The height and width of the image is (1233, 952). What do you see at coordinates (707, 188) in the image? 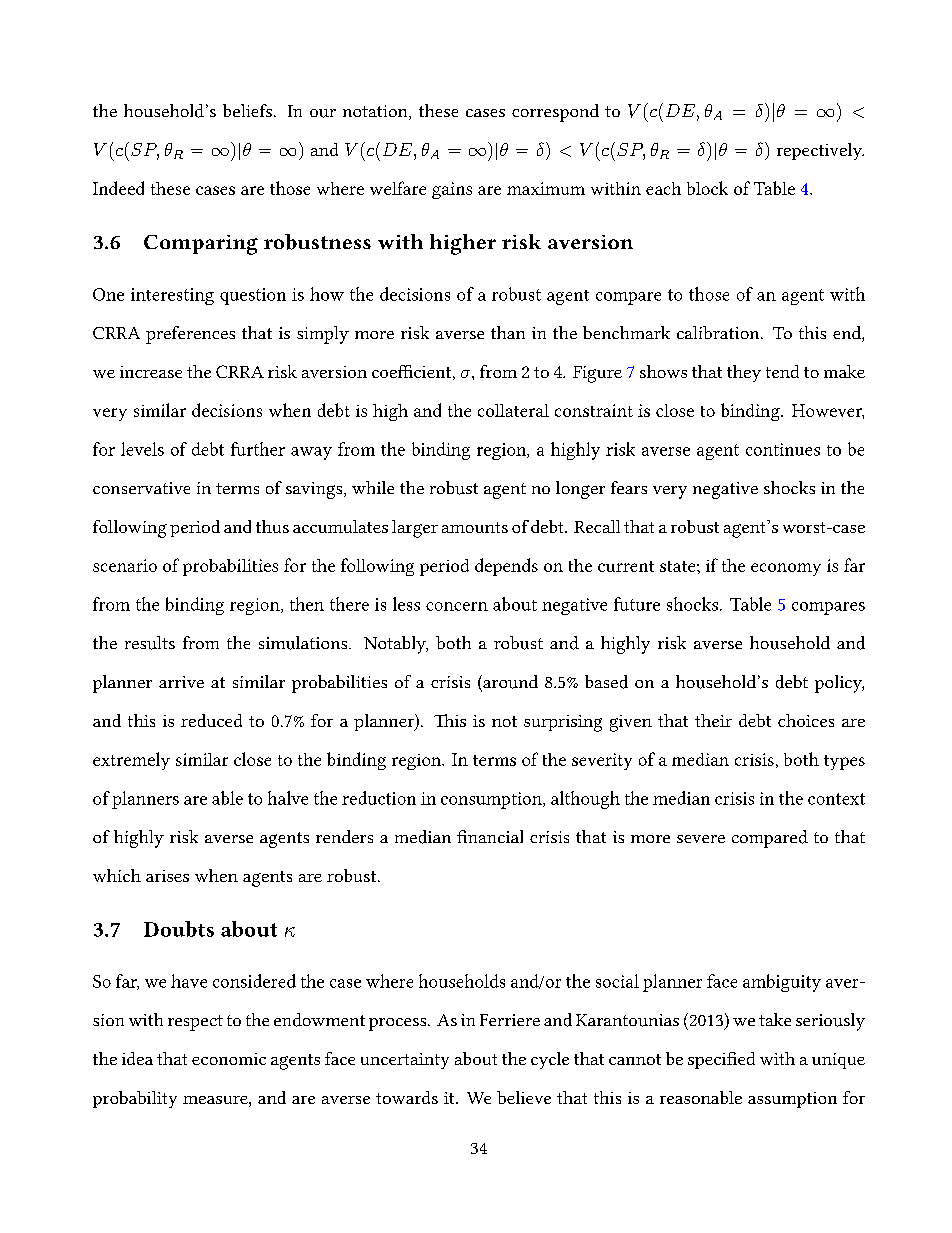
I see `block` at bounding box center [707, 188].
